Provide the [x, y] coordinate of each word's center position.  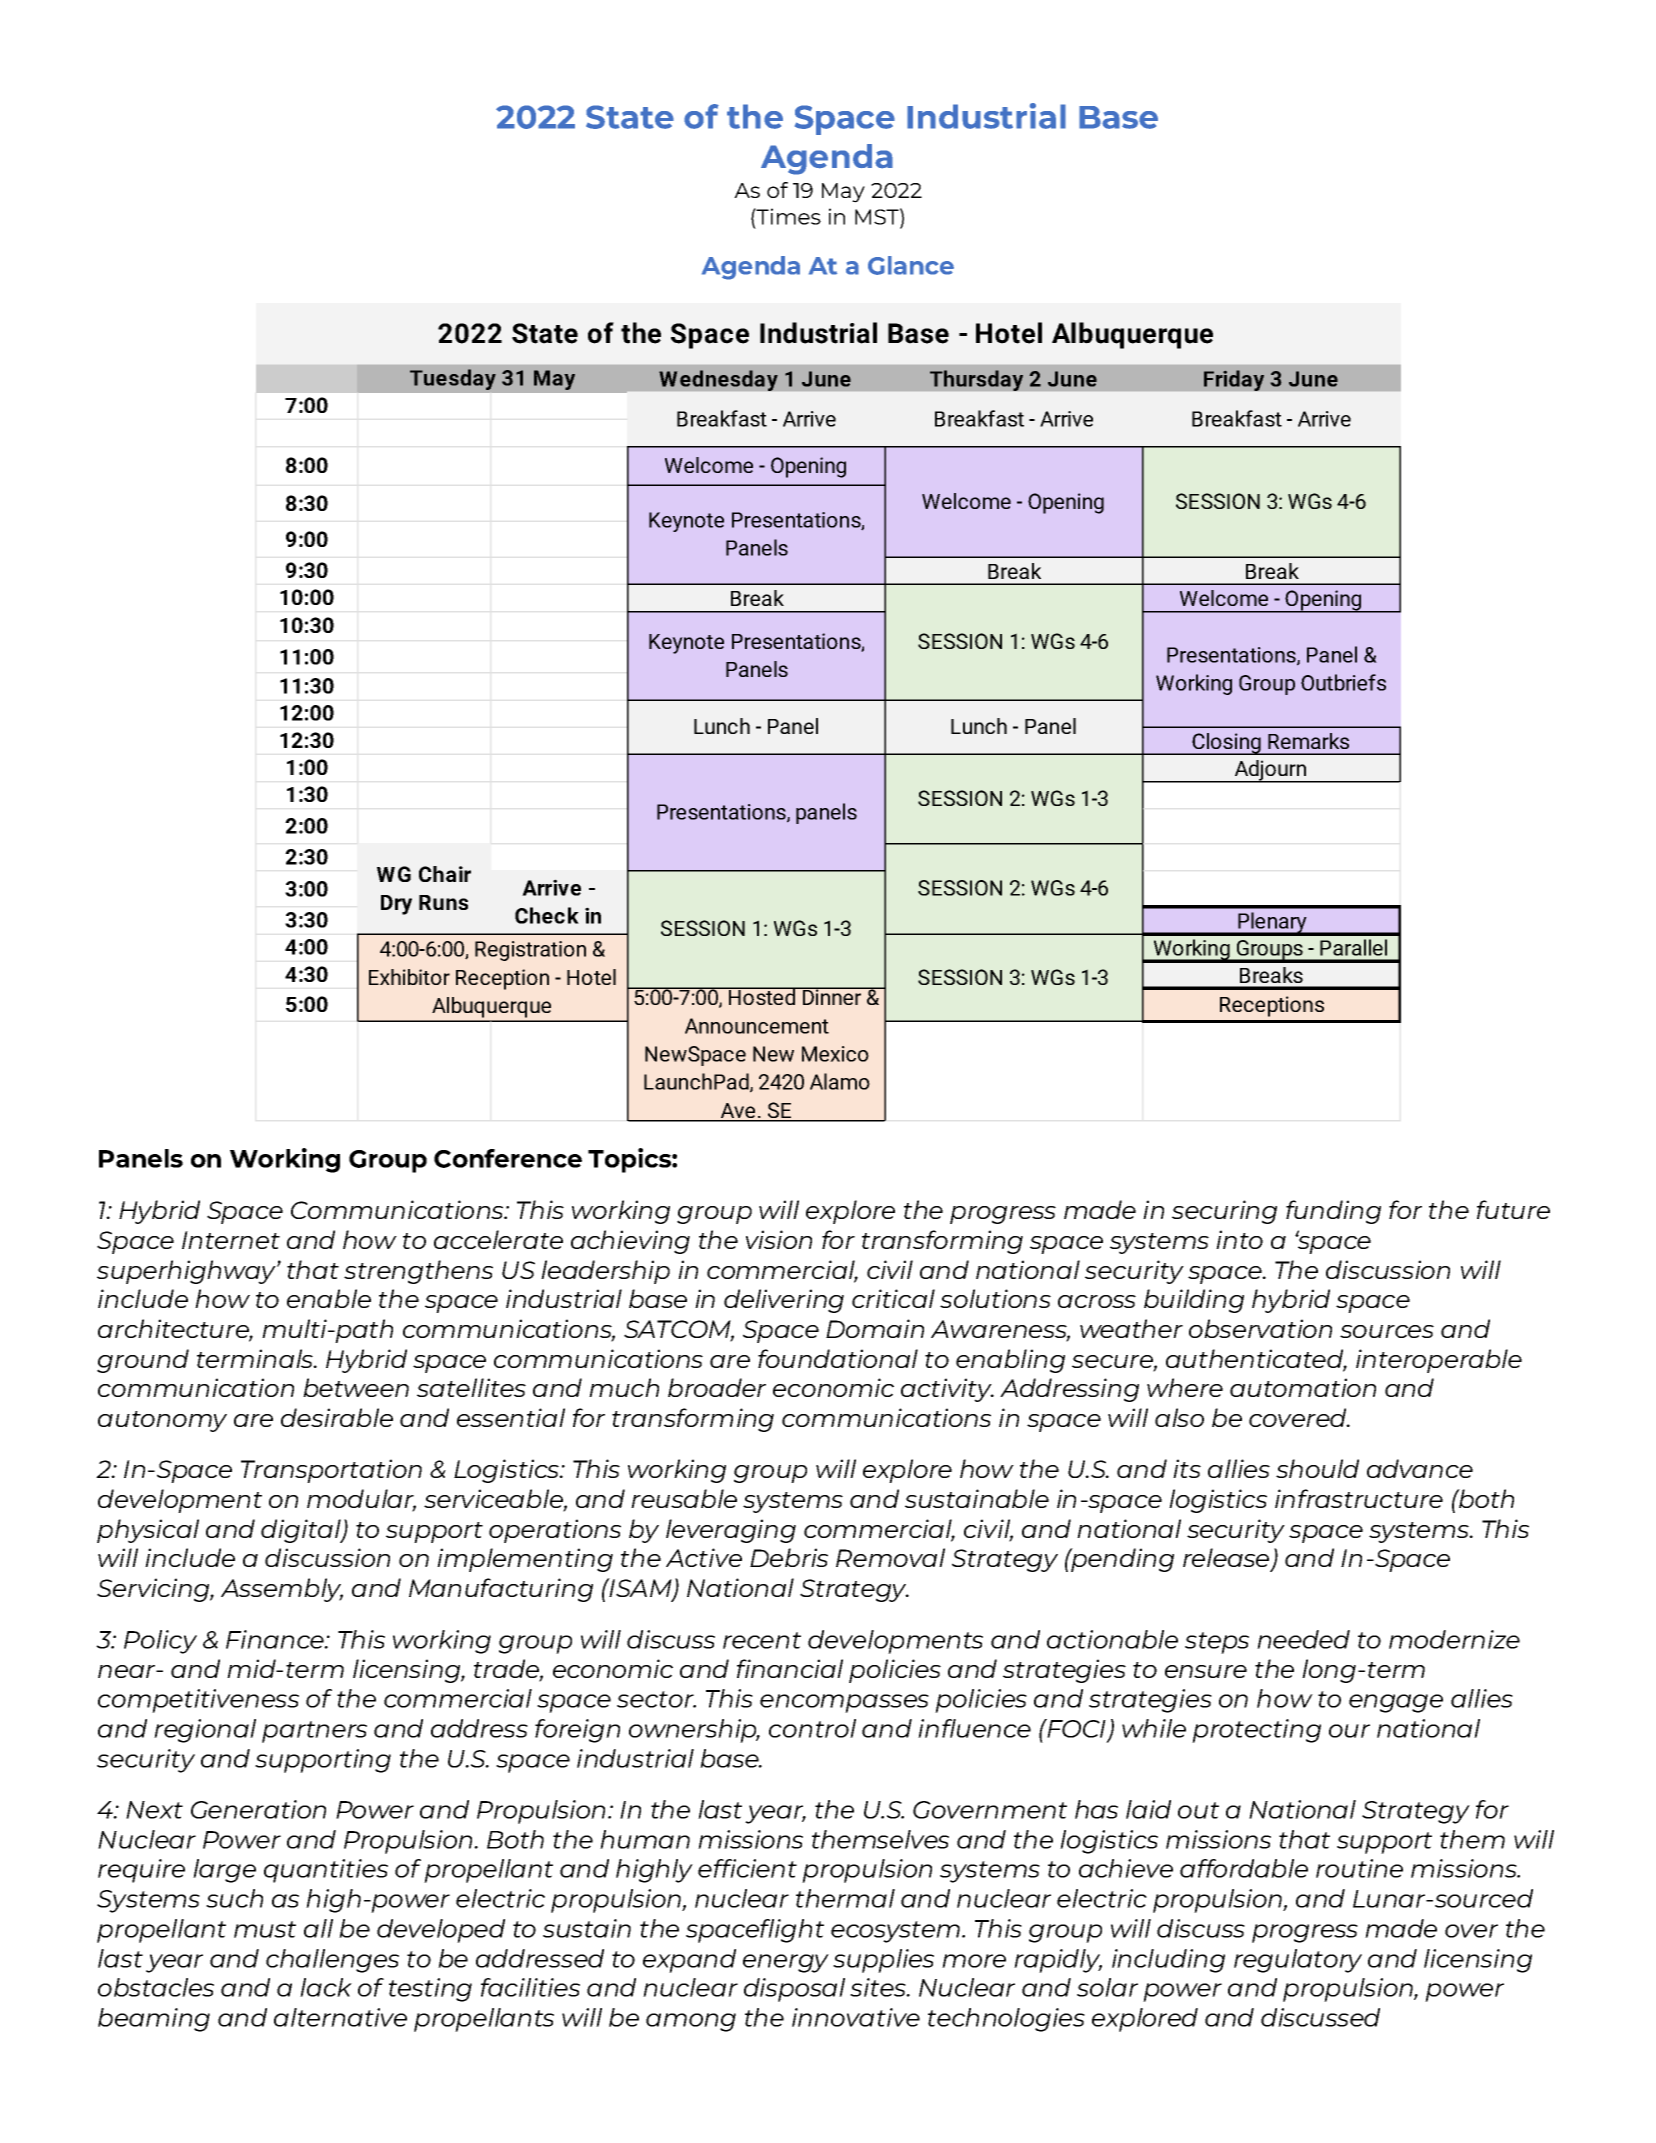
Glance [911, 265]
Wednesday [718, 380]
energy [786, 1963]
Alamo [840, 1081]
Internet [231, 1240]
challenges [332, 1961]
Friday [1234, 380]
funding [1333, 1212]
